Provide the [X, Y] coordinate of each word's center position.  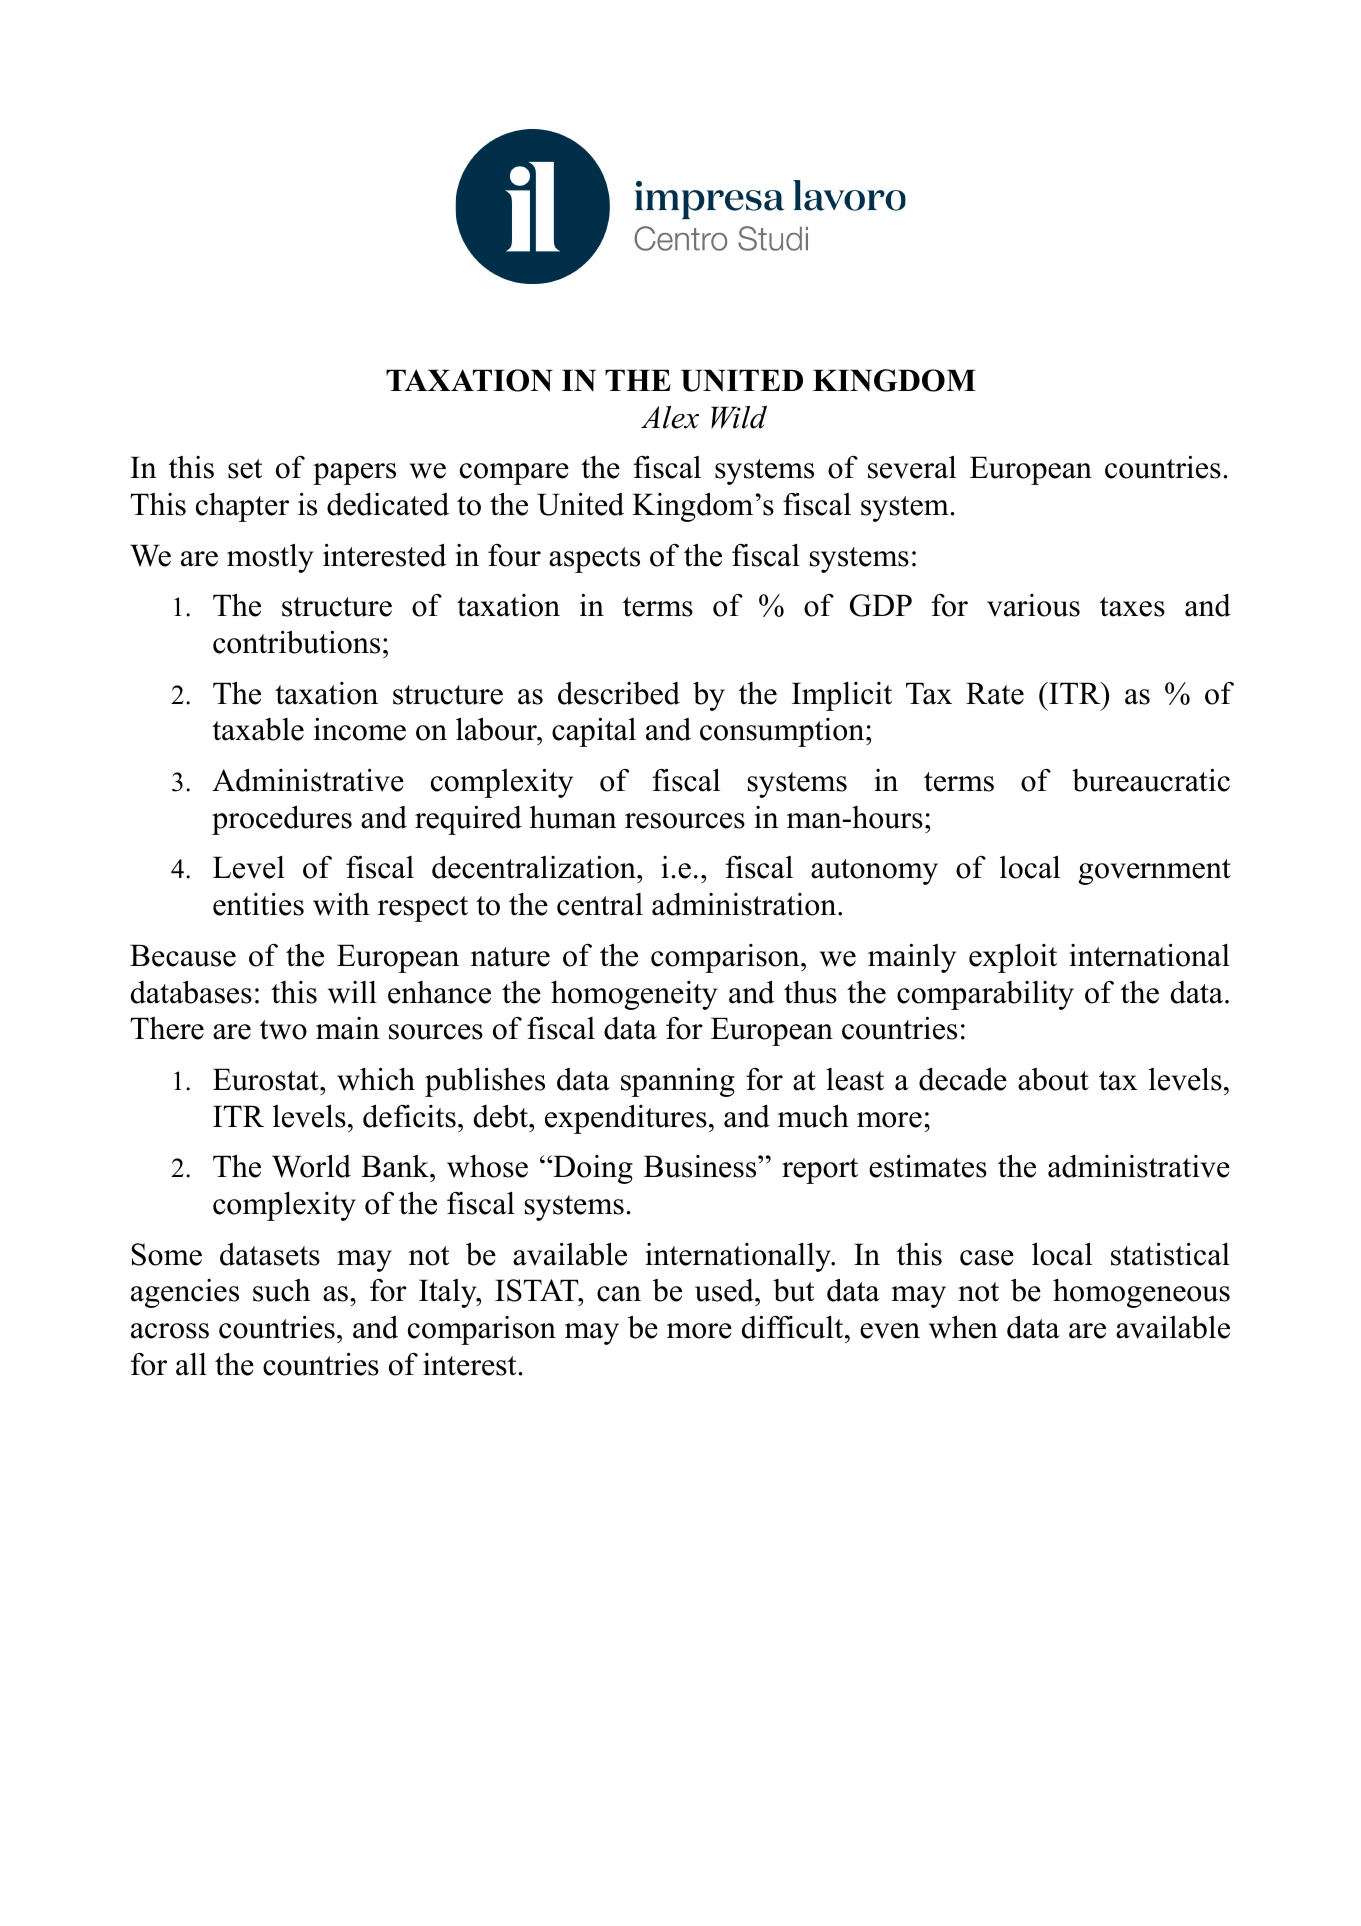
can [619, 1294]
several [912, 467]
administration [745, 904]
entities [258, 904]
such [281, 1290]
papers [354, 474]
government [1154, 872]
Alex [670, 417]
